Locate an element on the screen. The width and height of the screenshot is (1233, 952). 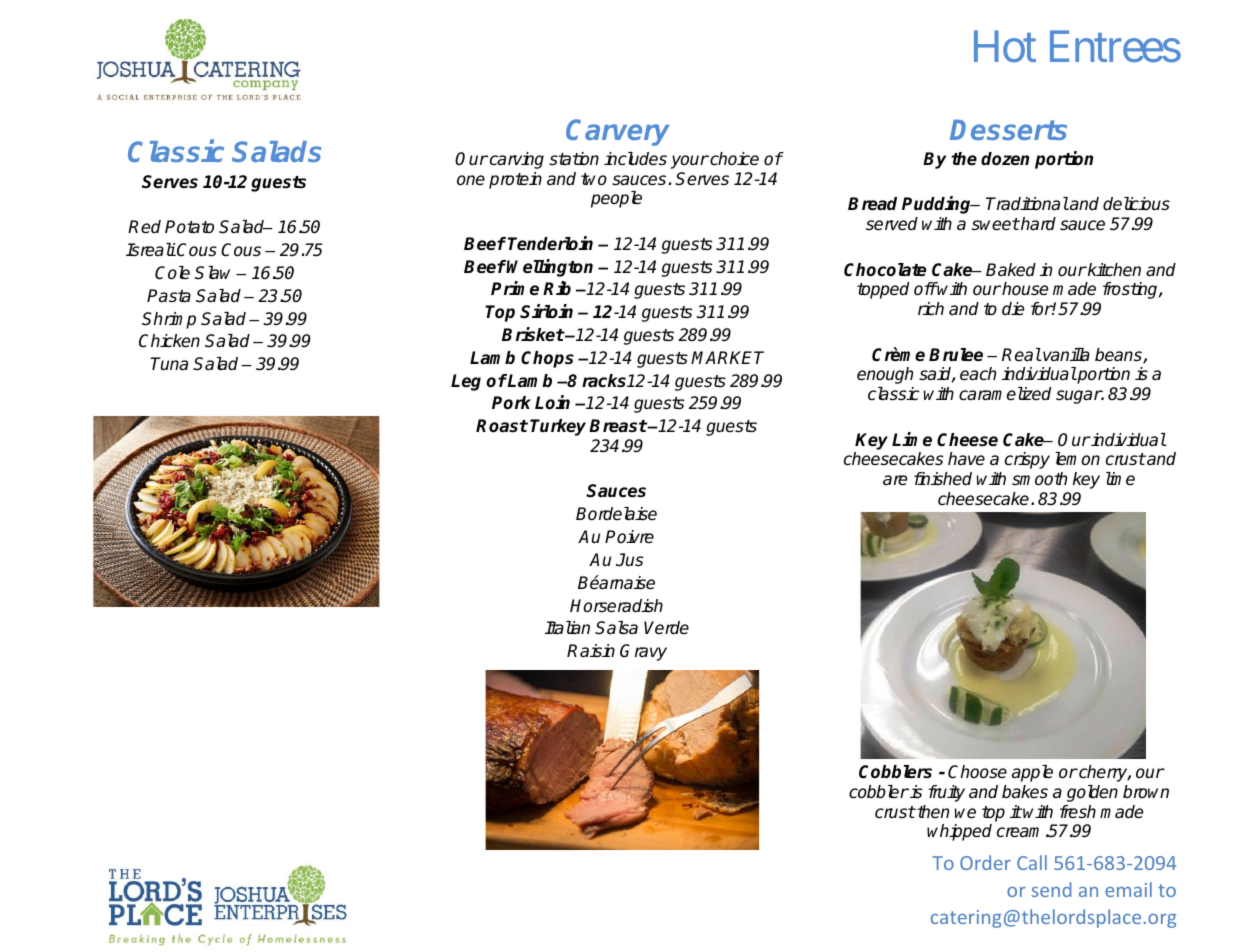
MARKET is located at coordinates (727, 357).
